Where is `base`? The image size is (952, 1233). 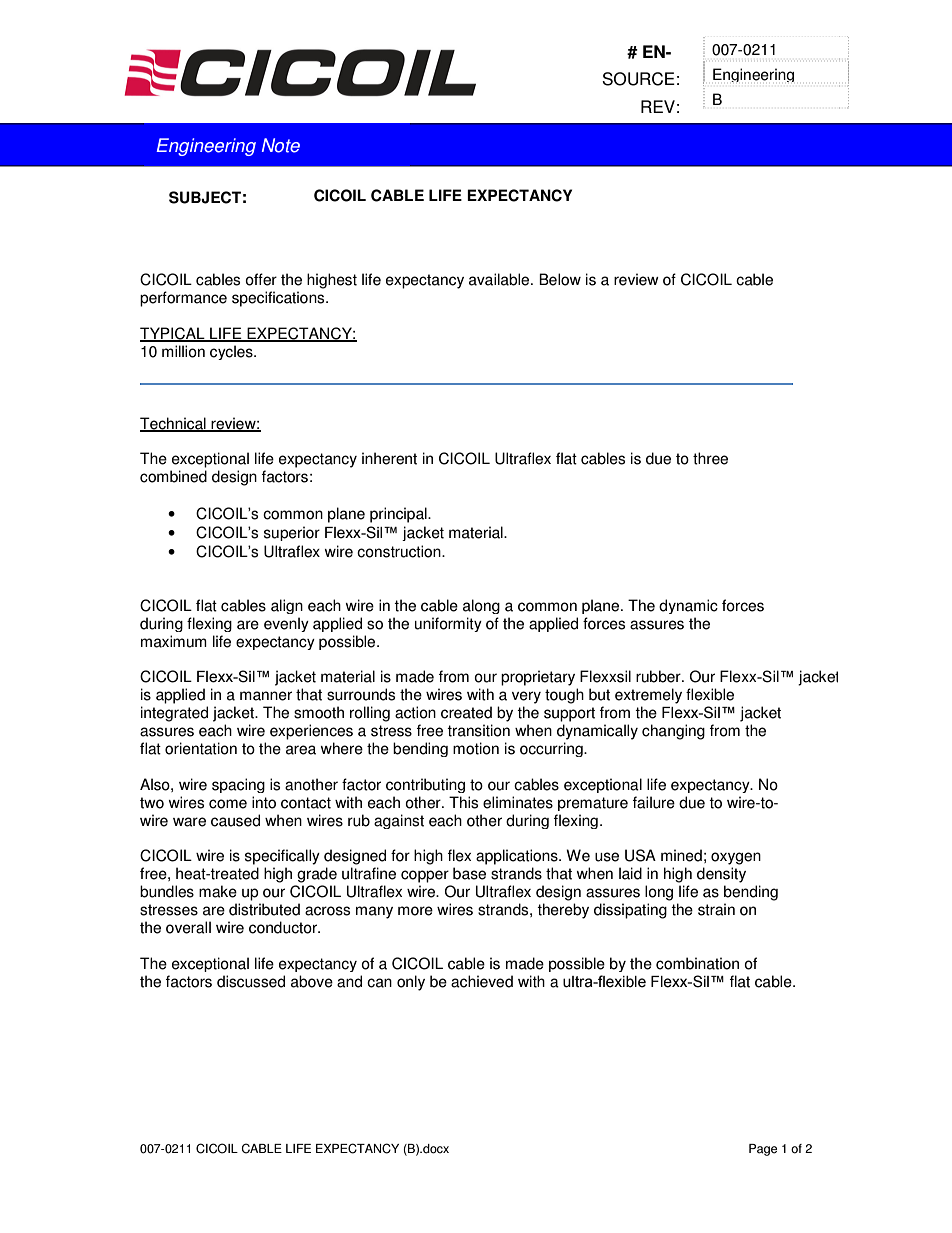
base is located at coordinates (469, 873).
